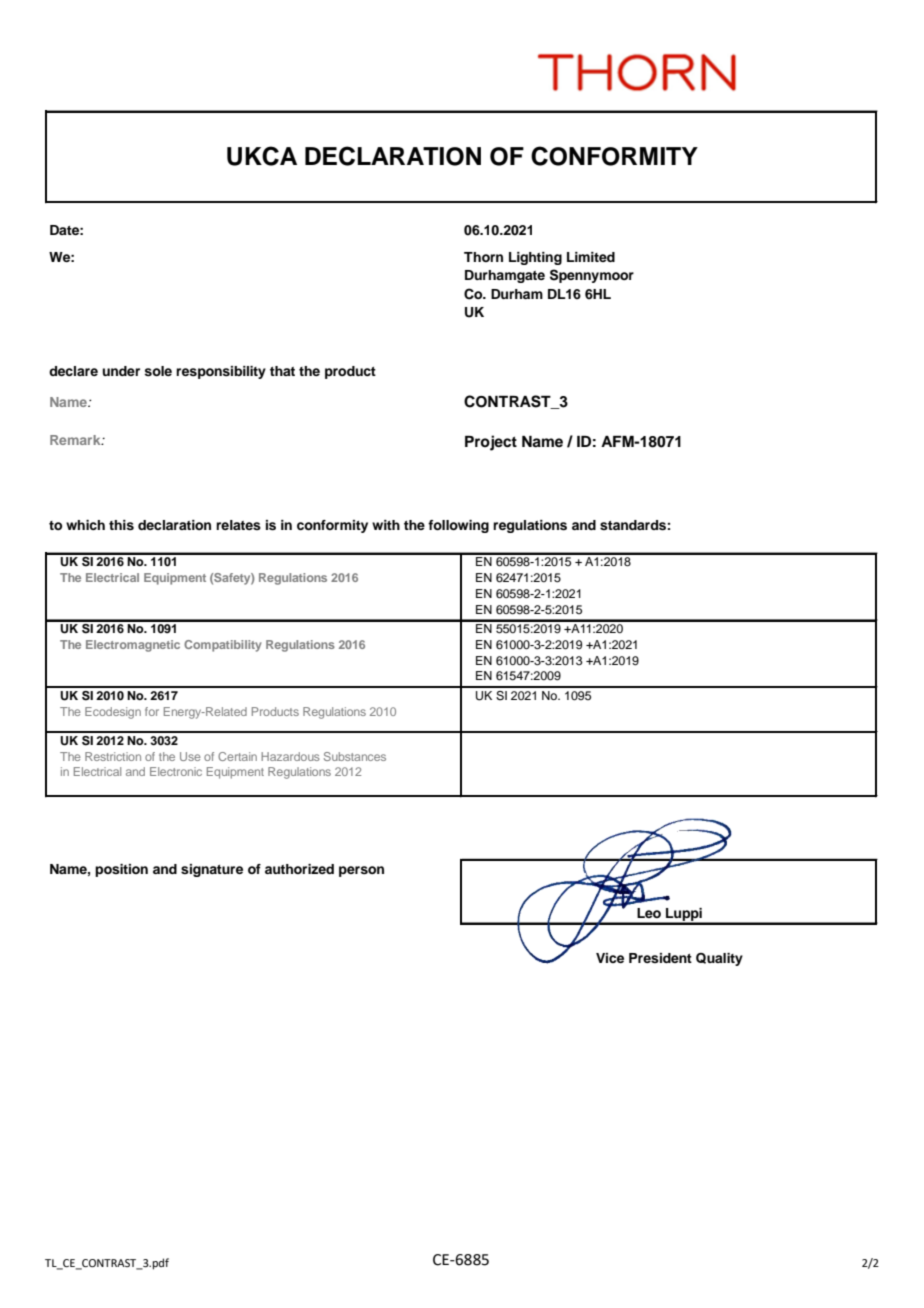  What do you see at coordinates (133, 646) in the document?
I see `Electromagnetic` at bounding box center [133, 646].
